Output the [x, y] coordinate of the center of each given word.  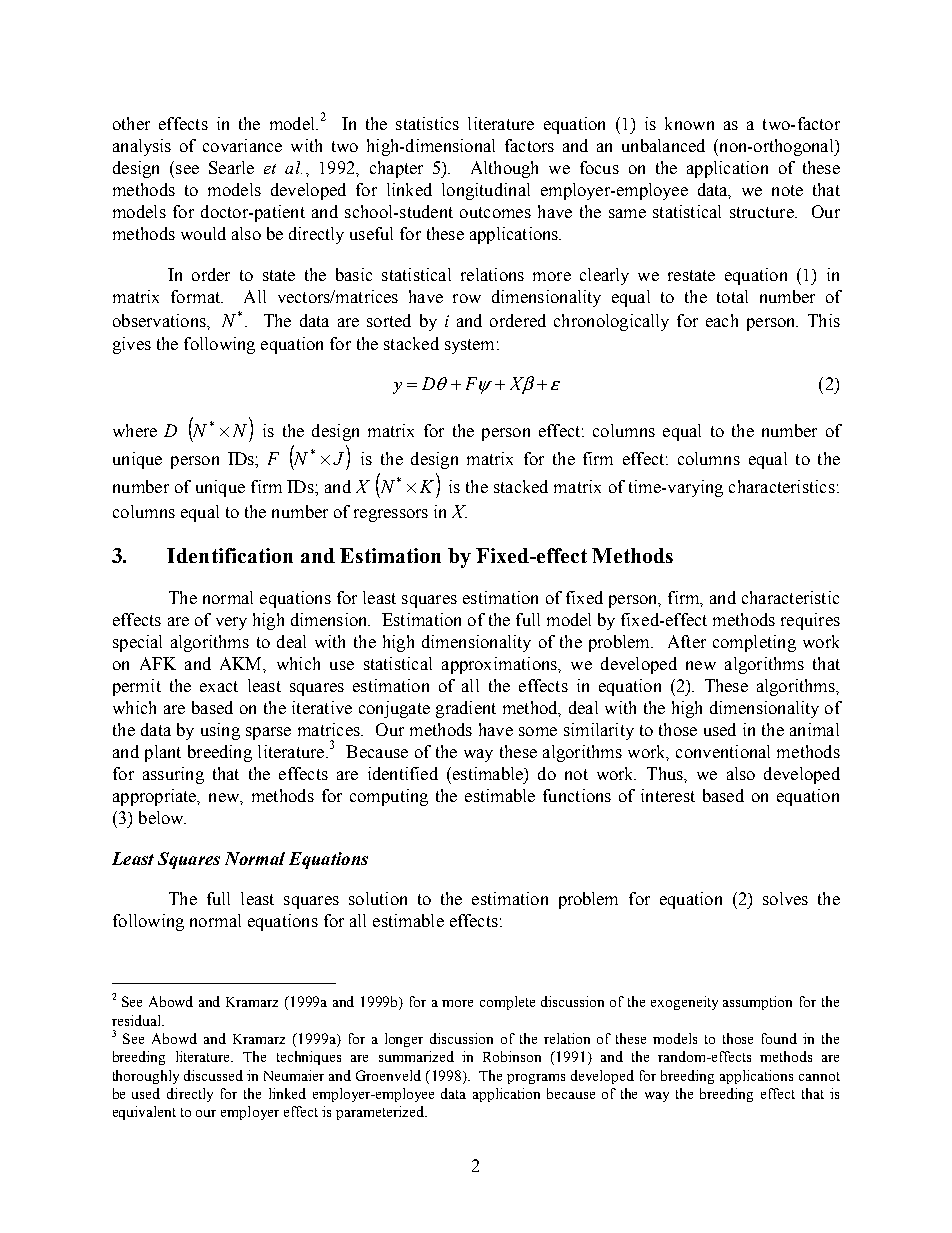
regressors [391, 515]
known [689, 123]
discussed [213, 1075]
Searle [231, 167]
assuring [173, 775]
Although [504, 169]
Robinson [512, 1056]
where [135, 430]
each [722, 320]
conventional [723, 751]
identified [403, 773]
